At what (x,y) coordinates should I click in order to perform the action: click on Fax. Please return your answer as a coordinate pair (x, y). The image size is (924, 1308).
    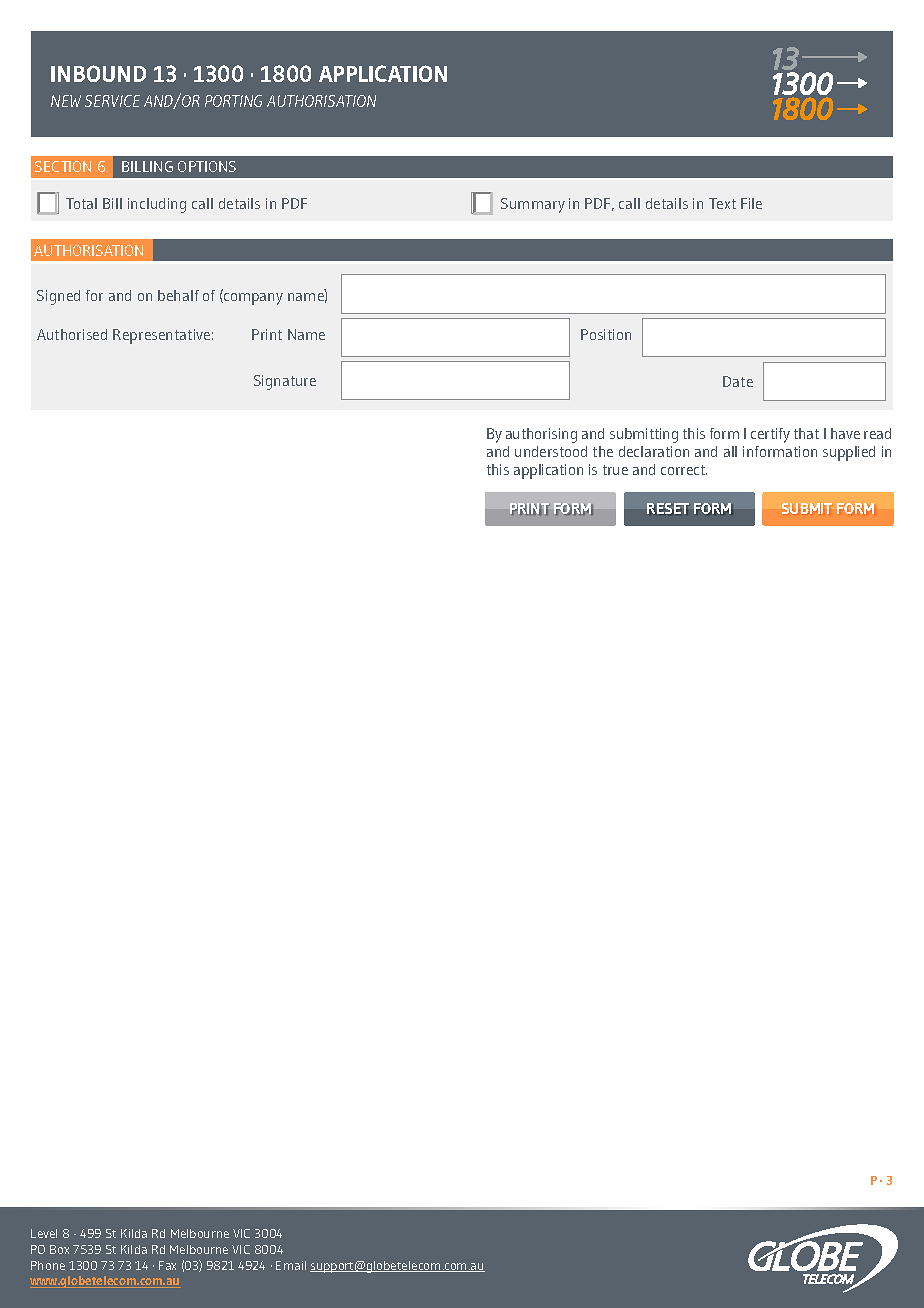
    Looking at the image, I should click on (167, 1265).
